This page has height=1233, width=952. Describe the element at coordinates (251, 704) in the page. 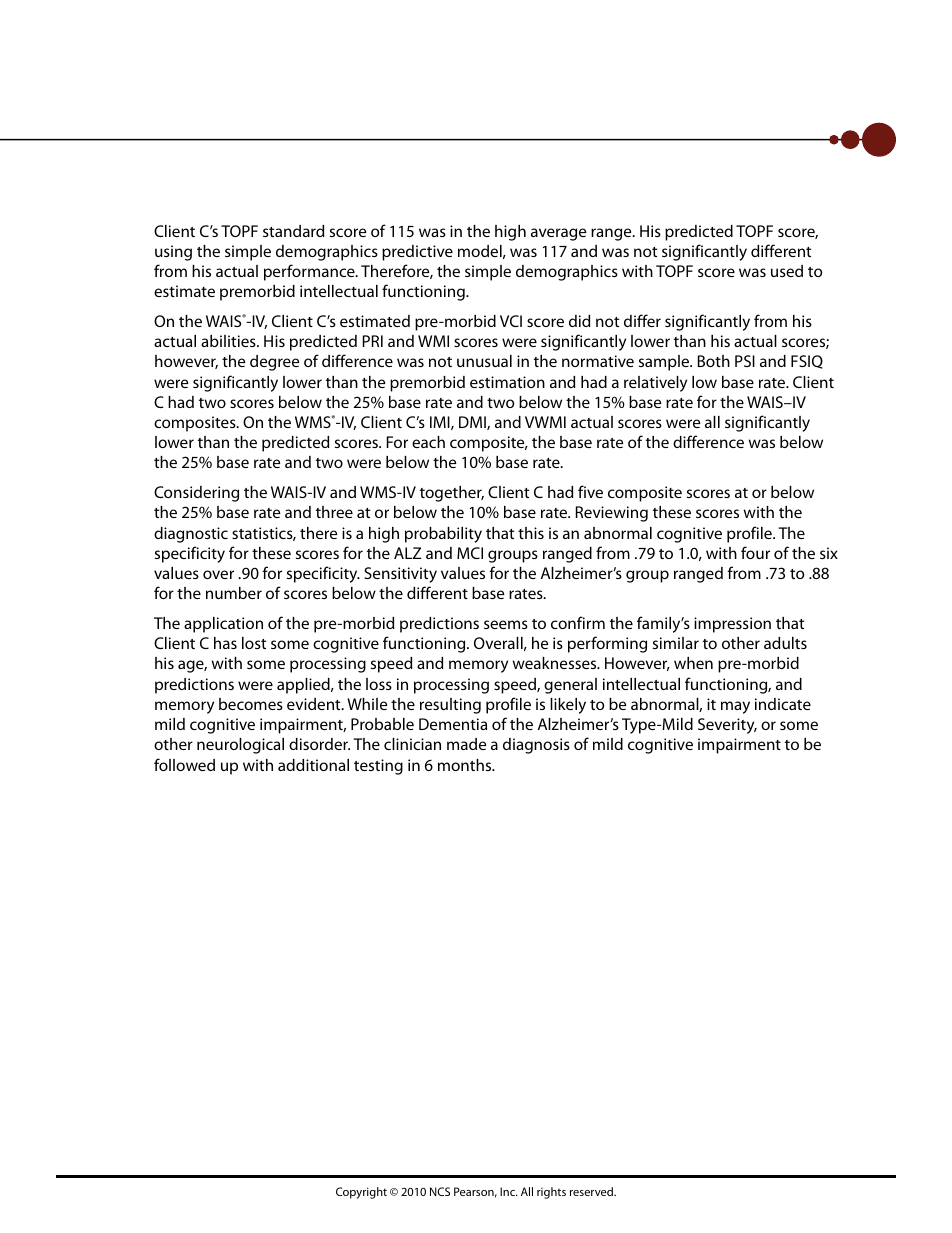

I see `becomes` at that location.
